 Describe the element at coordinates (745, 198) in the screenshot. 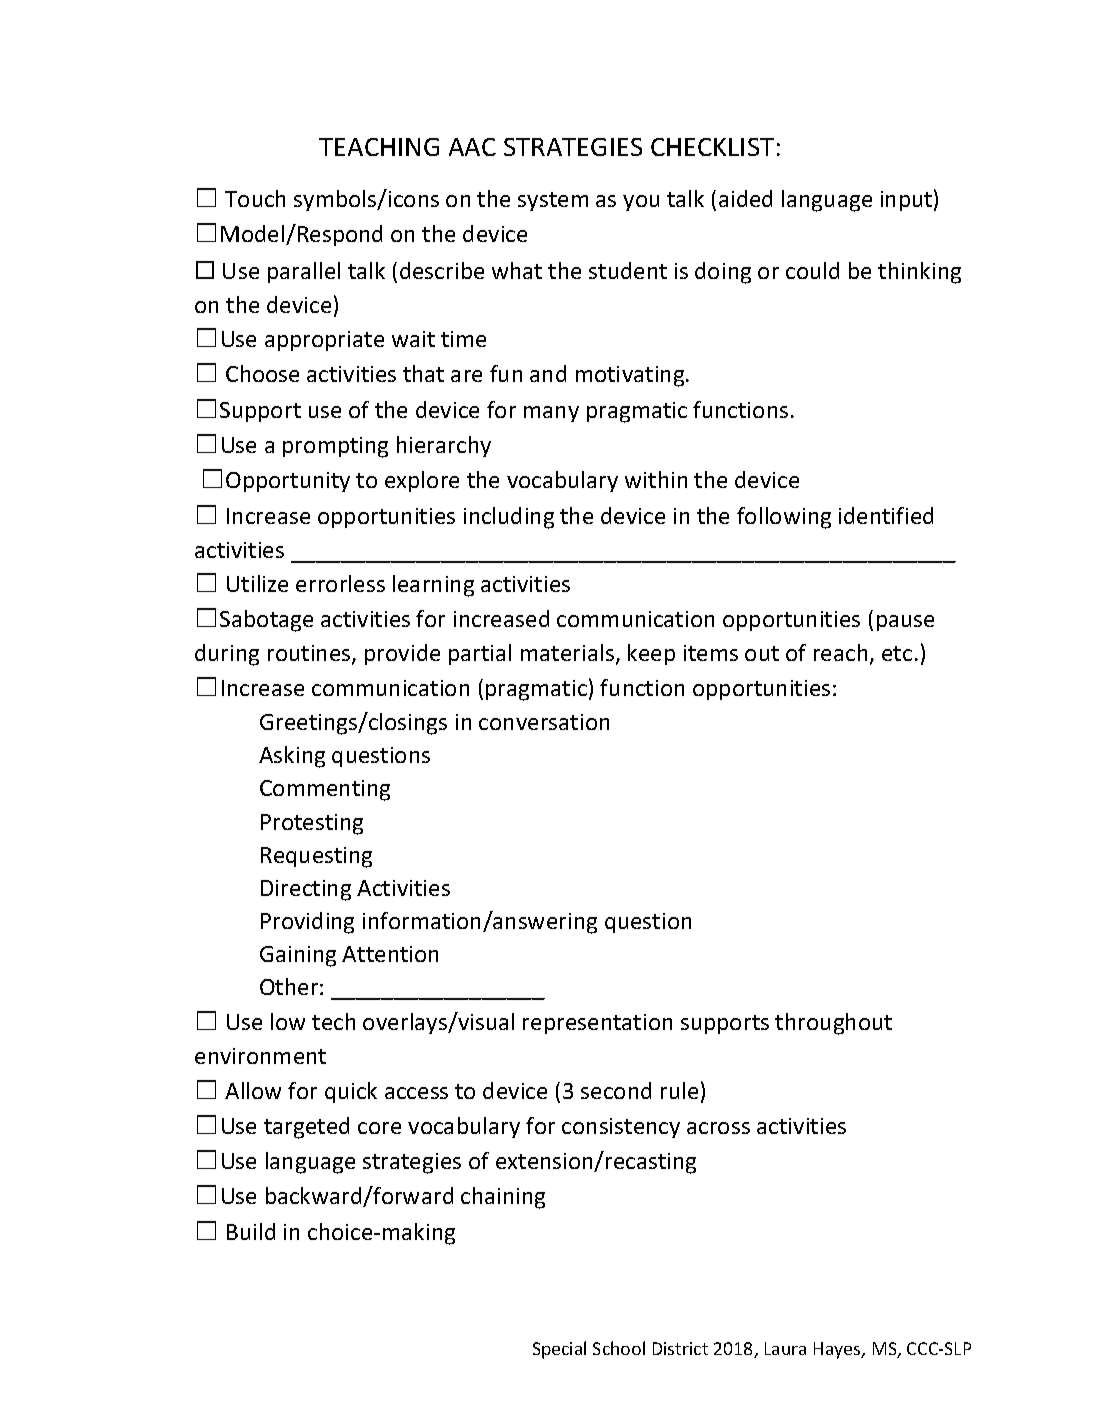

I see `aided` at that location.
